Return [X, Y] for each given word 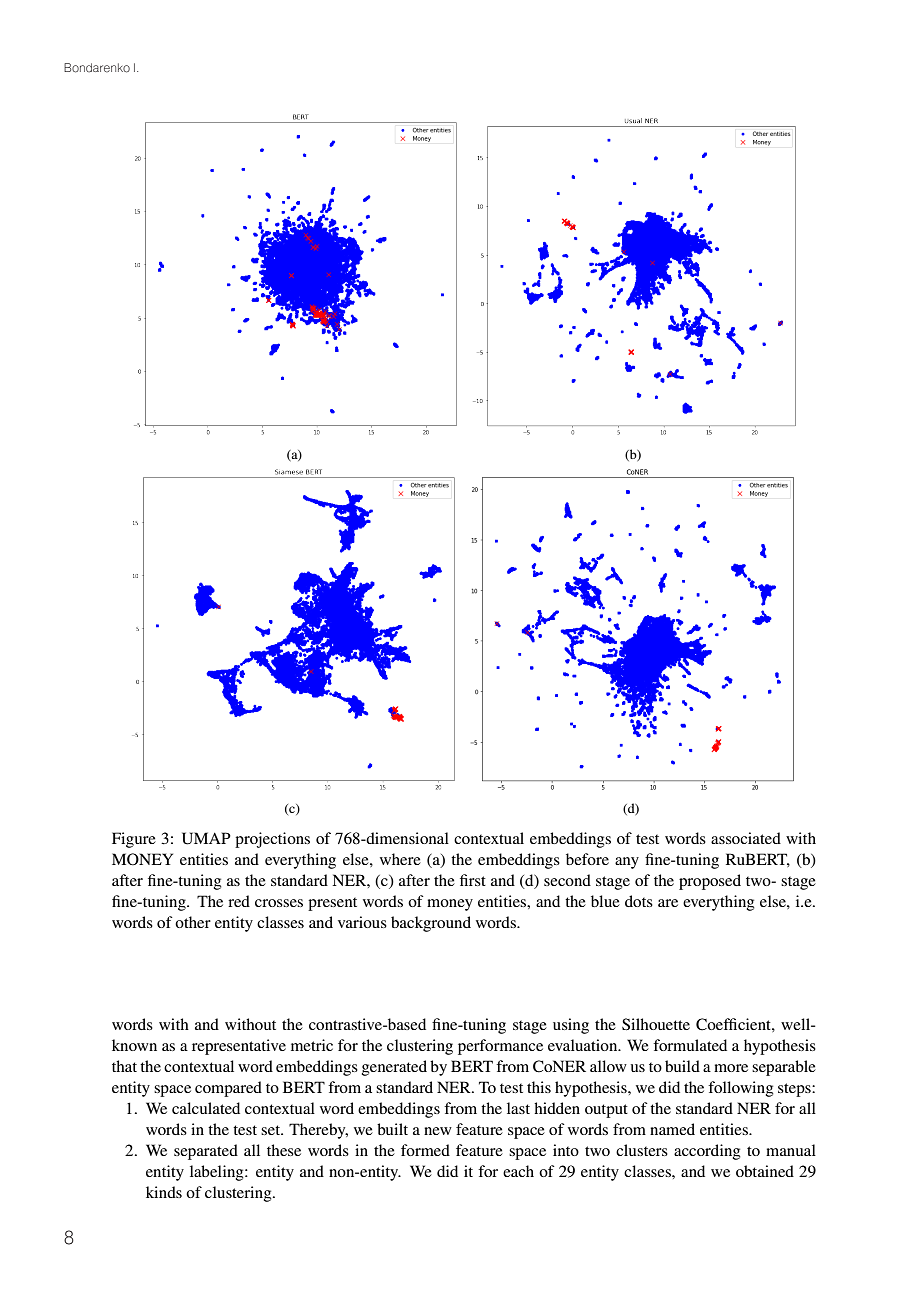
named [672, 1129]
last [518, 1108]
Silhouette [656, 1024]
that [124, 1066]
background [431, 924]
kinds [164, 1192]
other [193, 922]
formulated [690, 1045]
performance [500, 1047]
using [571, 1026]
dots [639, 901]
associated [746, 838]
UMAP [206, 838]
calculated [206, 1108]
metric [312, 1045]
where [400, 859]
